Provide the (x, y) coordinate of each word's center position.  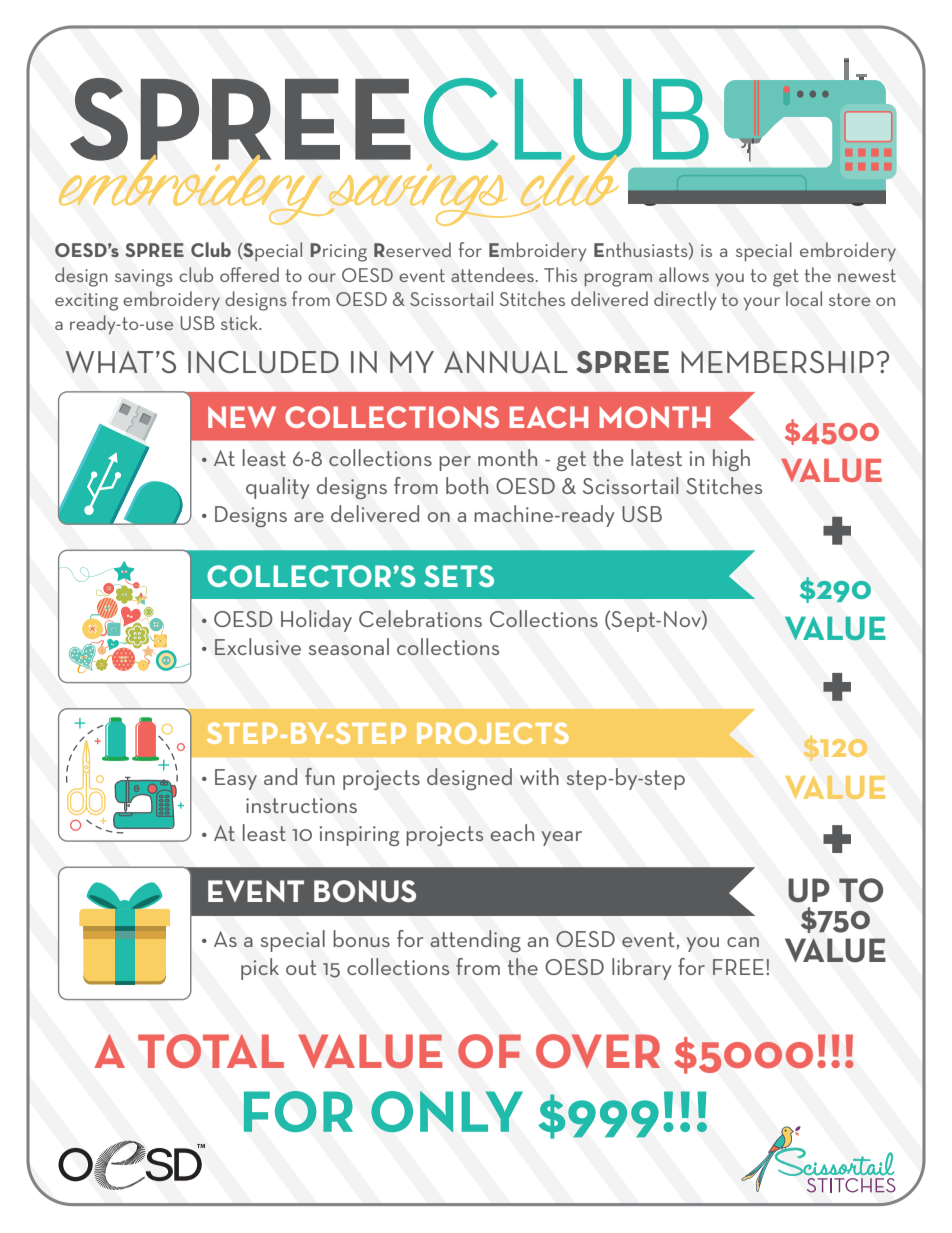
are (309, 517)
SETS (459, 576)
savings (144, 278)
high (731, 460)
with (539, 776)
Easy (236, 779)
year (562, 838)
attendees (493, 274)
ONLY (447, 1111)
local (804, 298)
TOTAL (211, 1051)
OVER (598, 1051)
